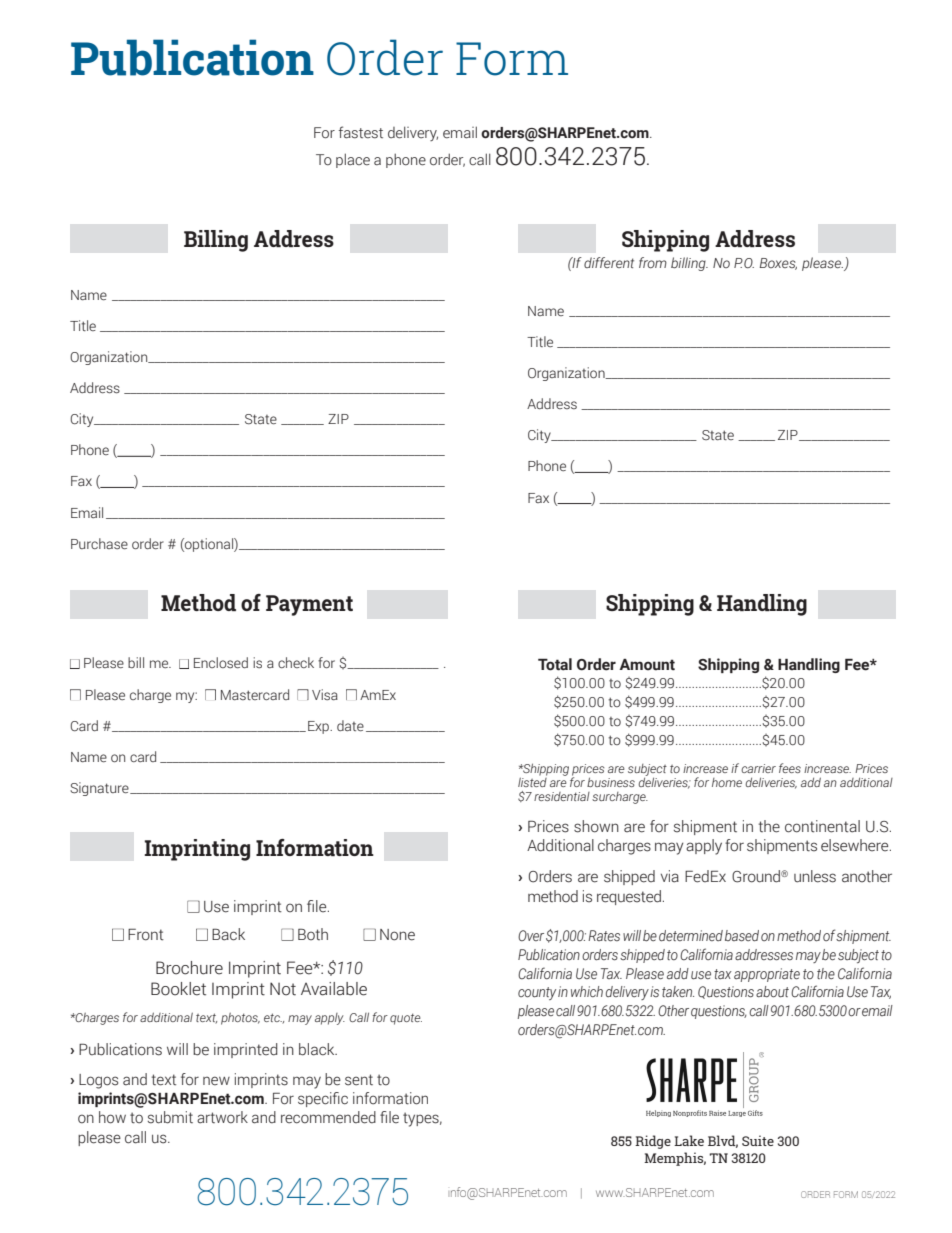  I want to click on Boxes, so click(778, 264).
